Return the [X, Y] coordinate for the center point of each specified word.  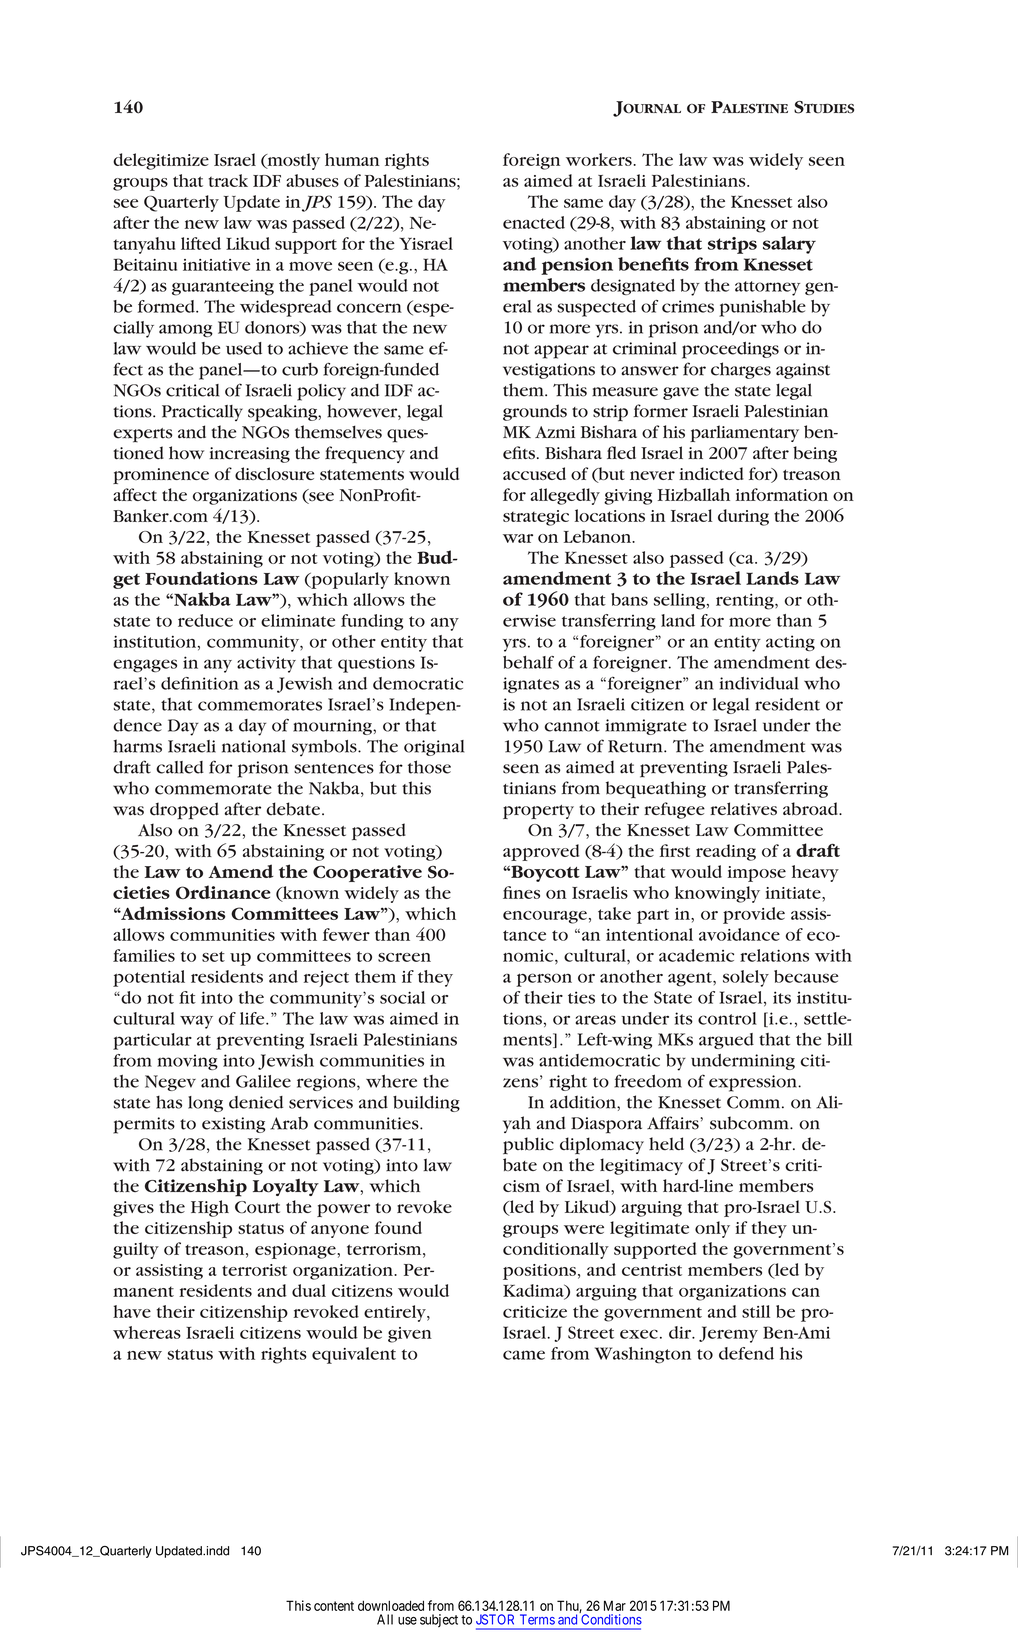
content [334, 1606]
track [228, 180]
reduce [205, 620]
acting [790, 643]
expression [754, 1083]
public [528, 1145]
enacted [534, 222]
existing [234, 1125]
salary [789, 245]
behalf [528, 662]
